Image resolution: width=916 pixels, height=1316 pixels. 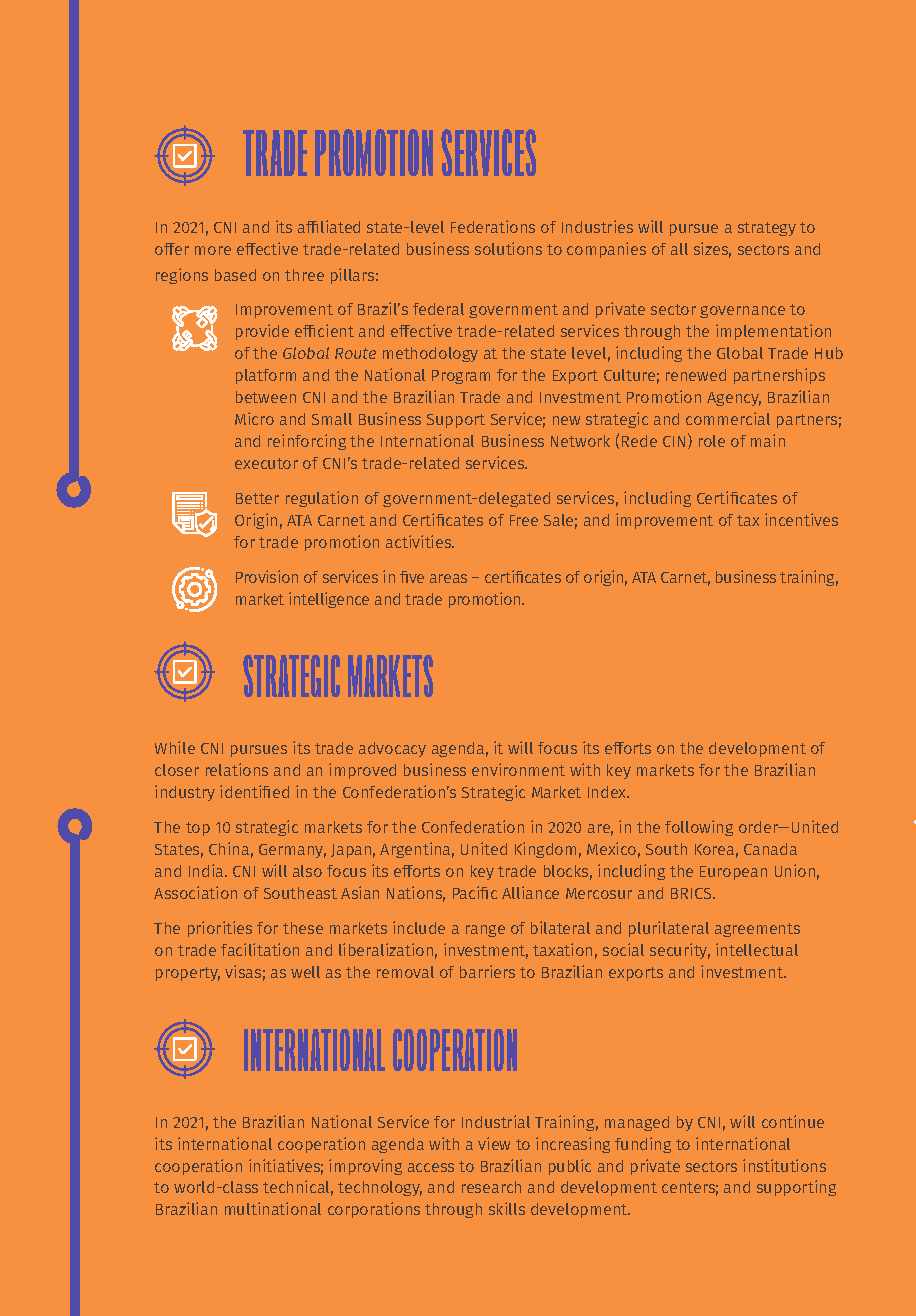 I want to click on strategy, so click(x=767, y=229).
